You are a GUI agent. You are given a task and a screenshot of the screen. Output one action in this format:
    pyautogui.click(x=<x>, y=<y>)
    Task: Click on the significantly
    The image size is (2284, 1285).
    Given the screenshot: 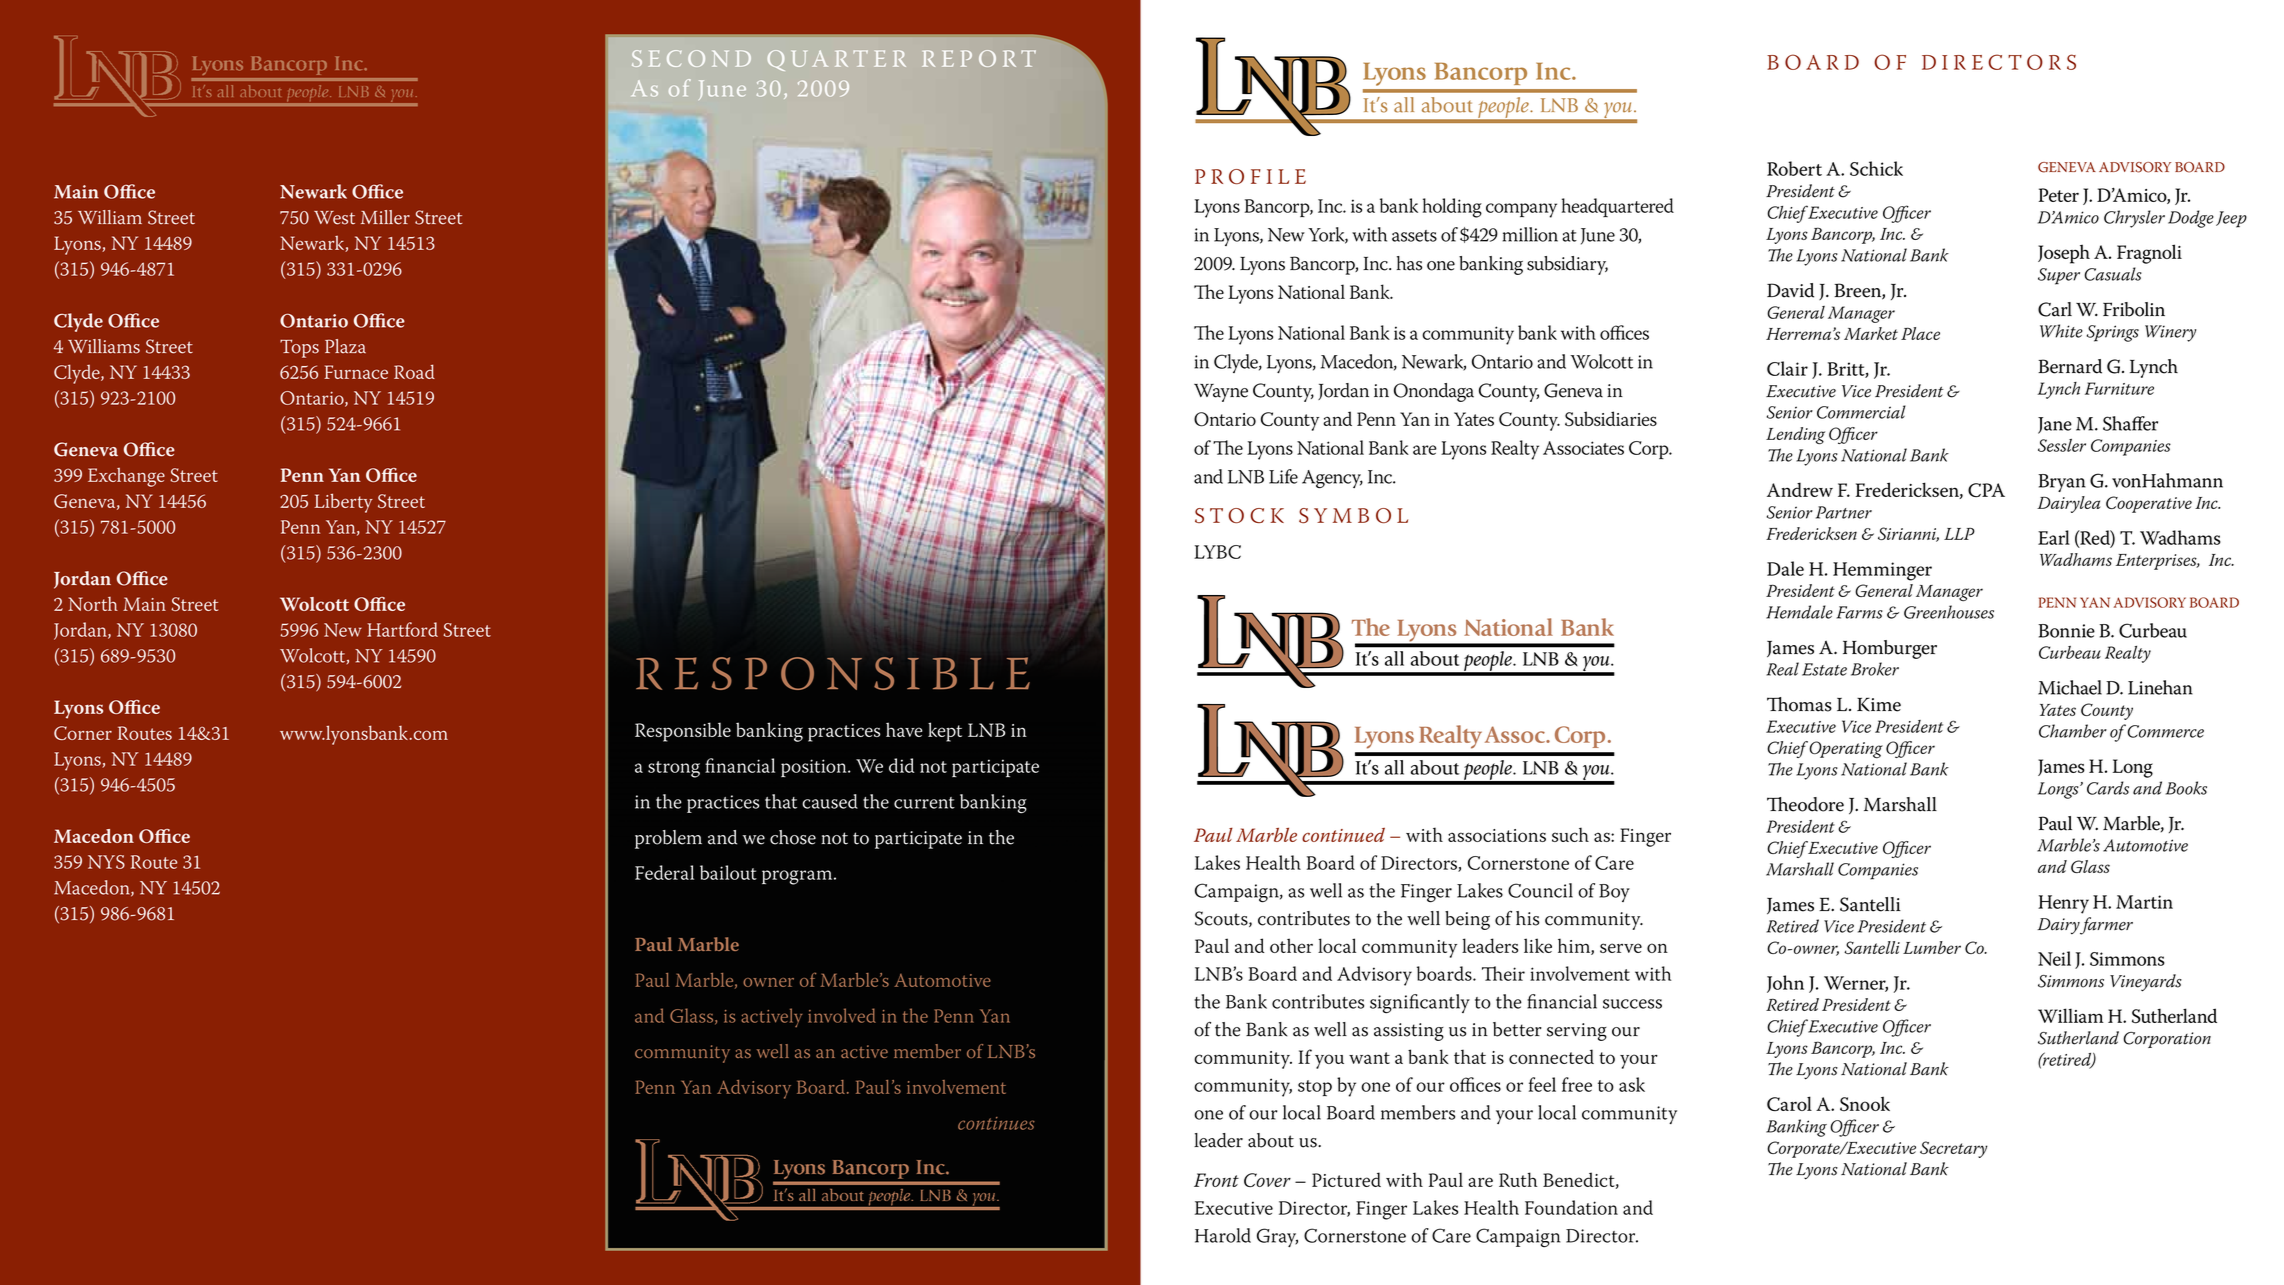 What is the action you would take?
    pyautogui.click(x=1420, y=1003)
